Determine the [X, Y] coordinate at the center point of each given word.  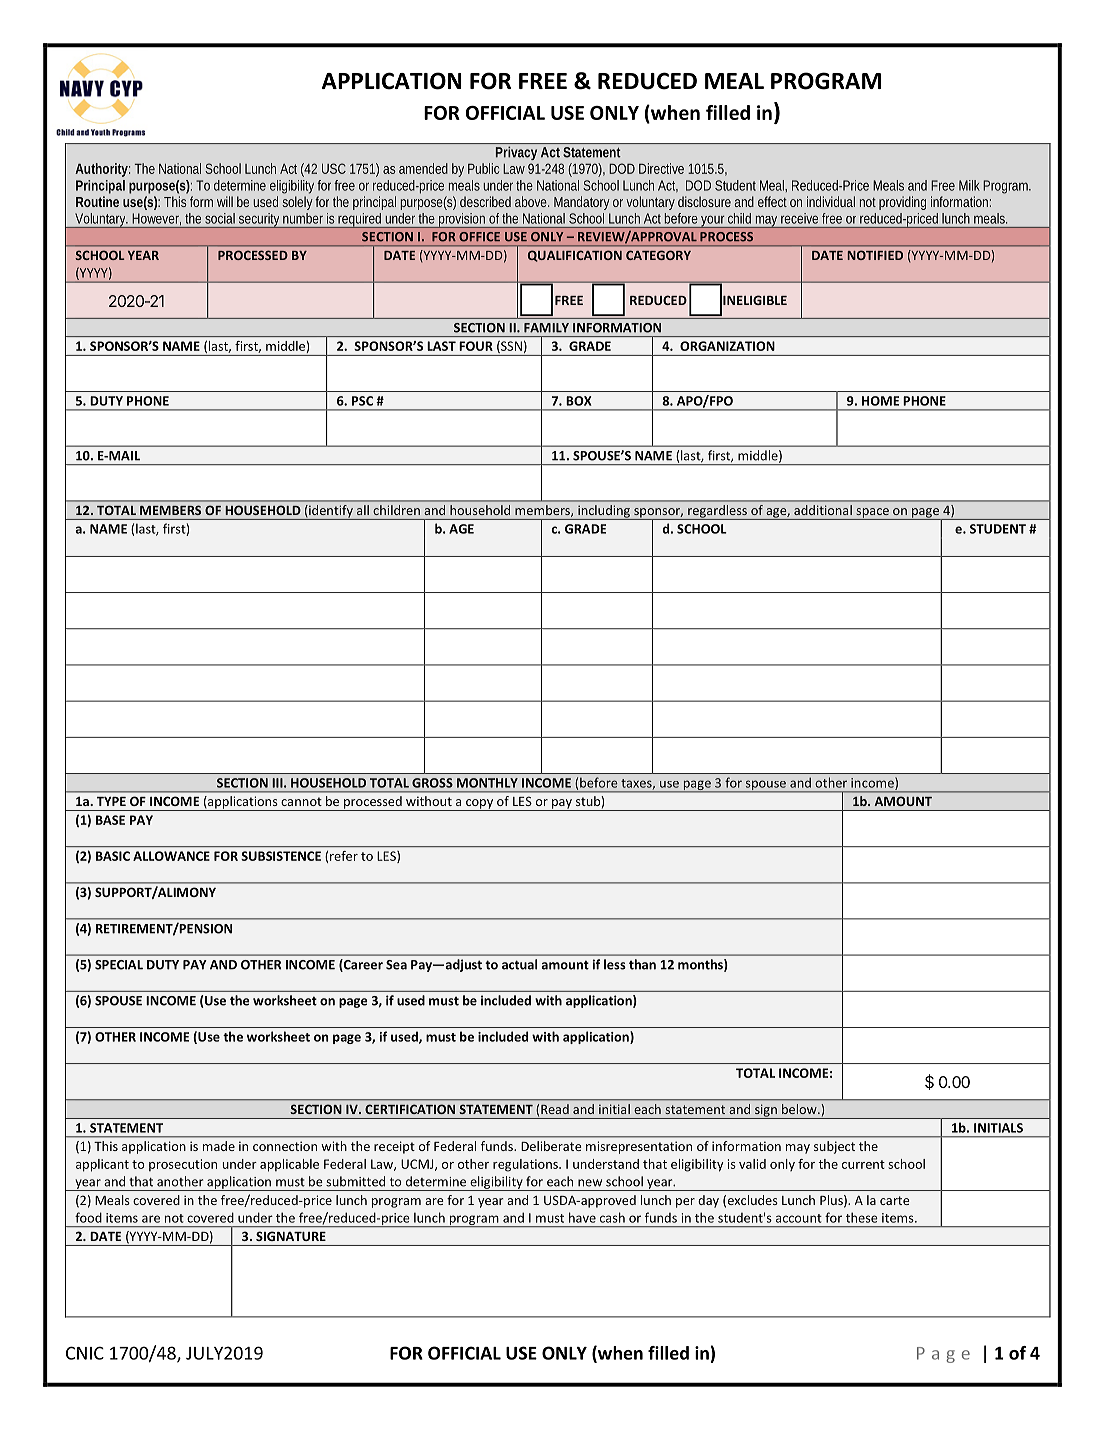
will [225, 201]
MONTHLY [487, 783]
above [532, 201]
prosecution [183, 1165]
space [872, 514]
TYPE [111, 801]
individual [831, 201]
